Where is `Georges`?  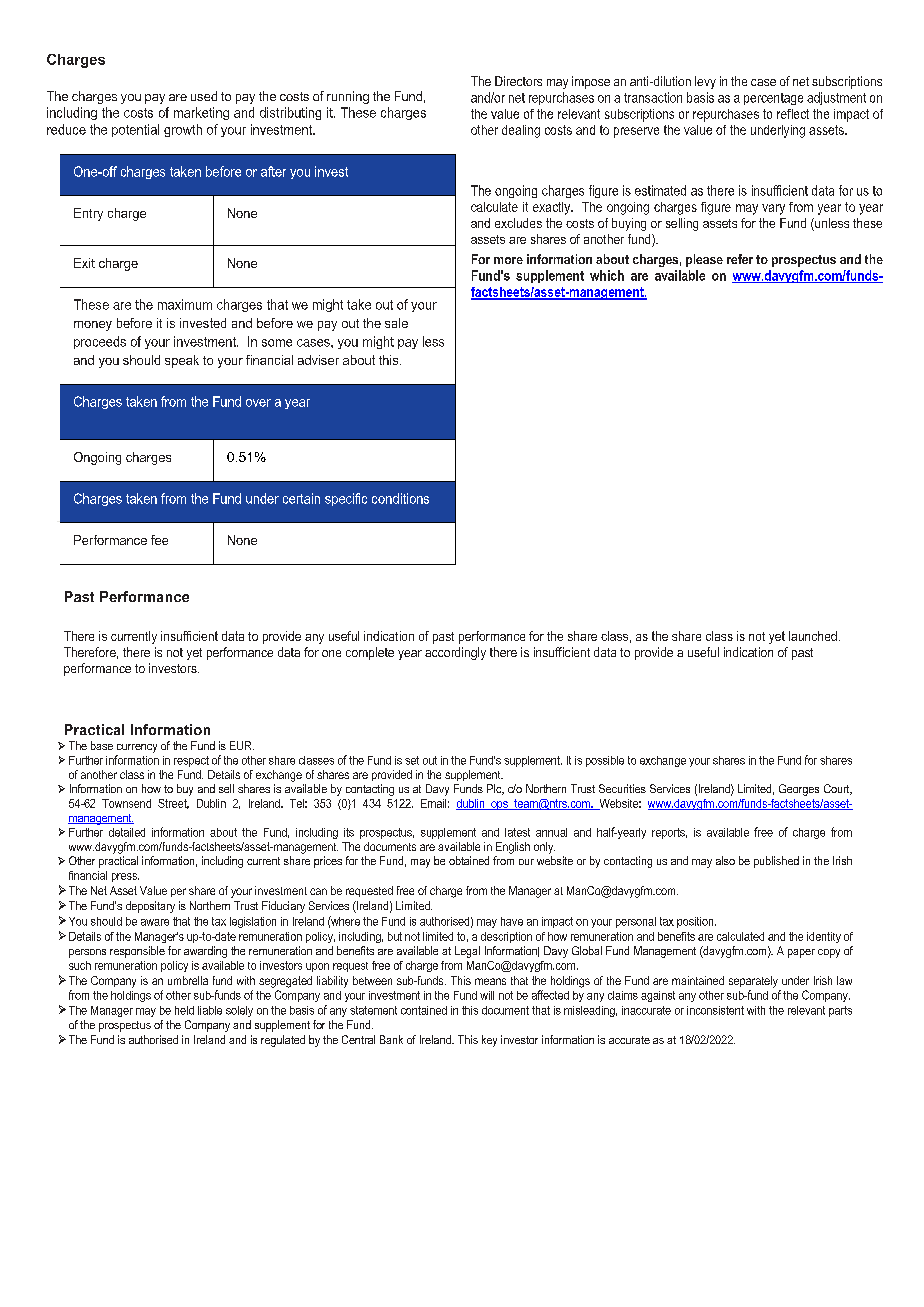
Georges is located at coordinates (799, 790).
